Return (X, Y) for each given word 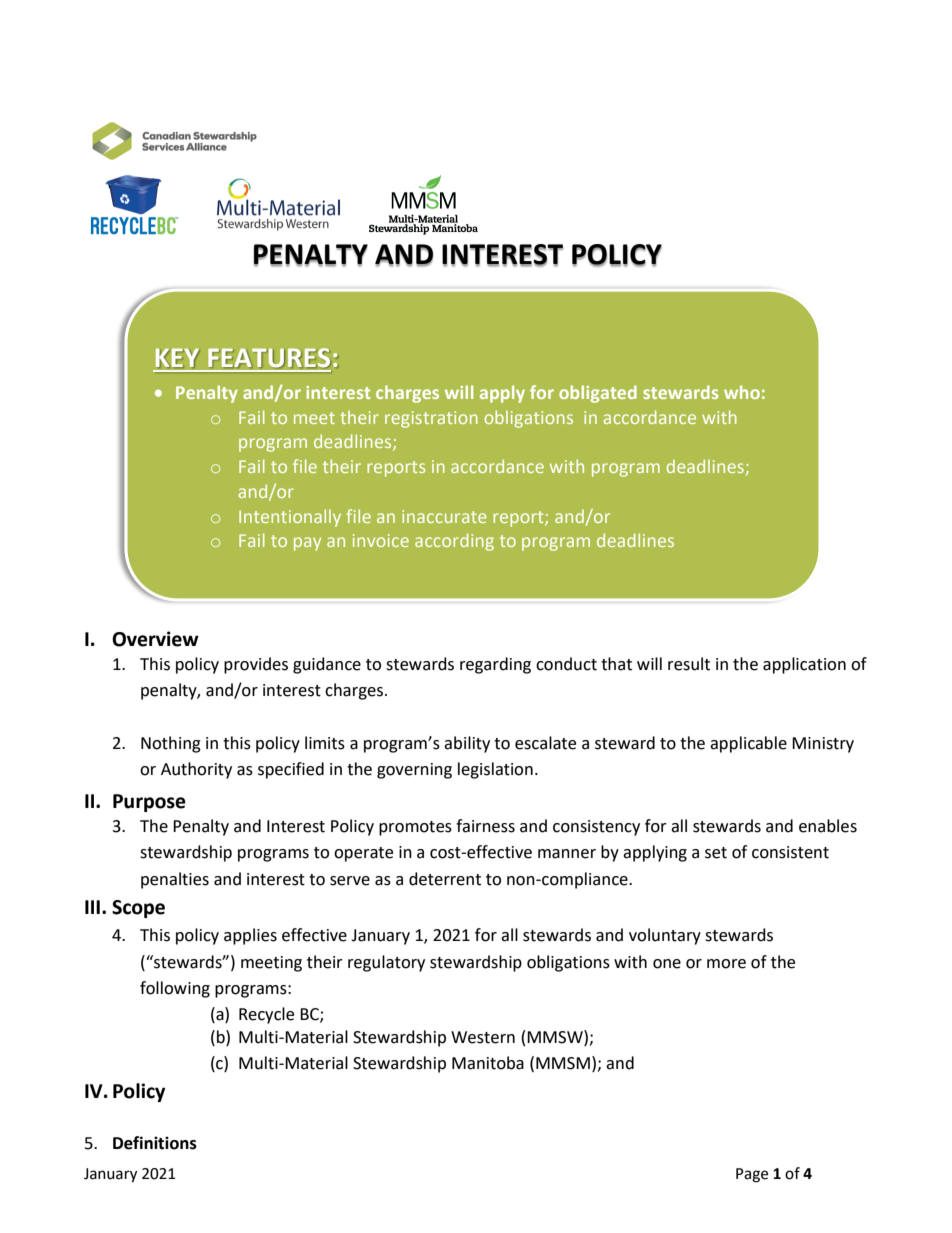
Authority (196, 770)
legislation (495, 770)
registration (431, 419)
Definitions (155, 1143)
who (742, 392)
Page (752, 1175)
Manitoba (488, 1063)
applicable (748, 744)
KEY (177, 357)
